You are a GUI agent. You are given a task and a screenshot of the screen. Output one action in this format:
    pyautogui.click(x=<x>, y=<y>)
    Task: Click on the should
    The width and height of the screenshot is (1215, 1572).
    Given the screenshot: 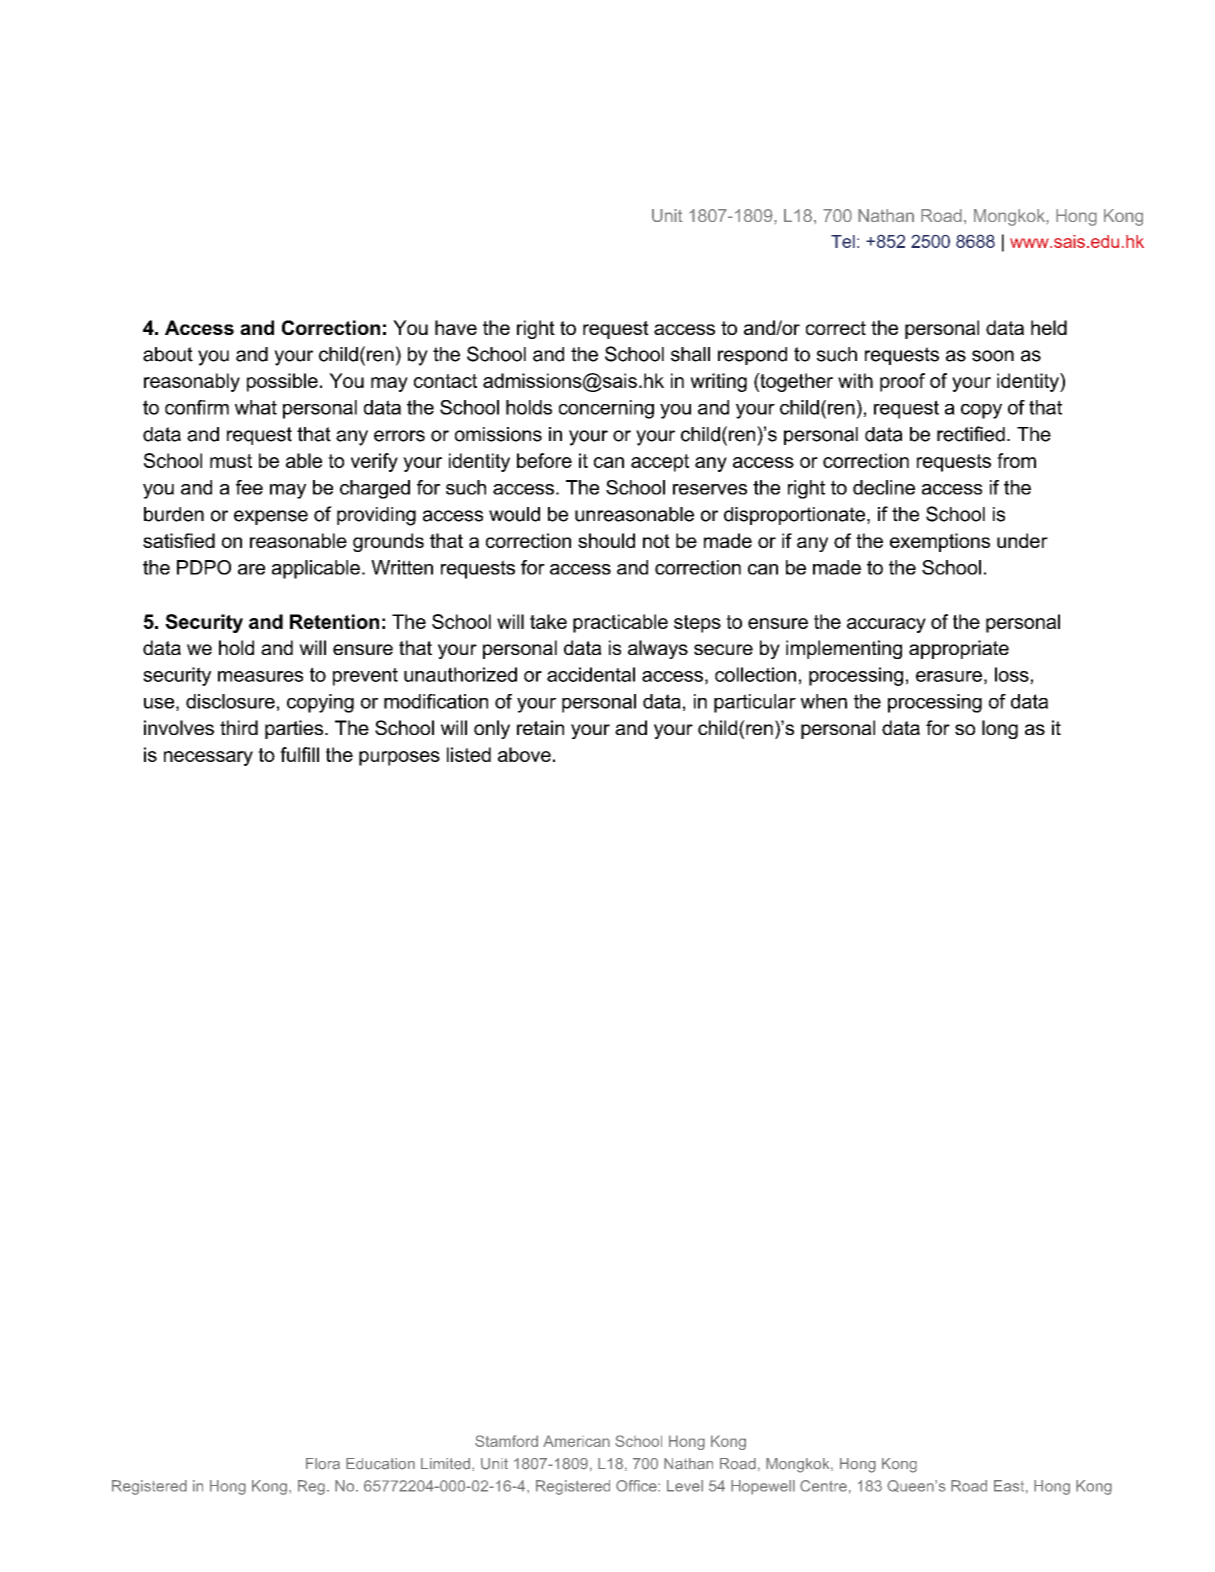 What is the action you would take?
    pyautogui.click(x=606, y=540)
